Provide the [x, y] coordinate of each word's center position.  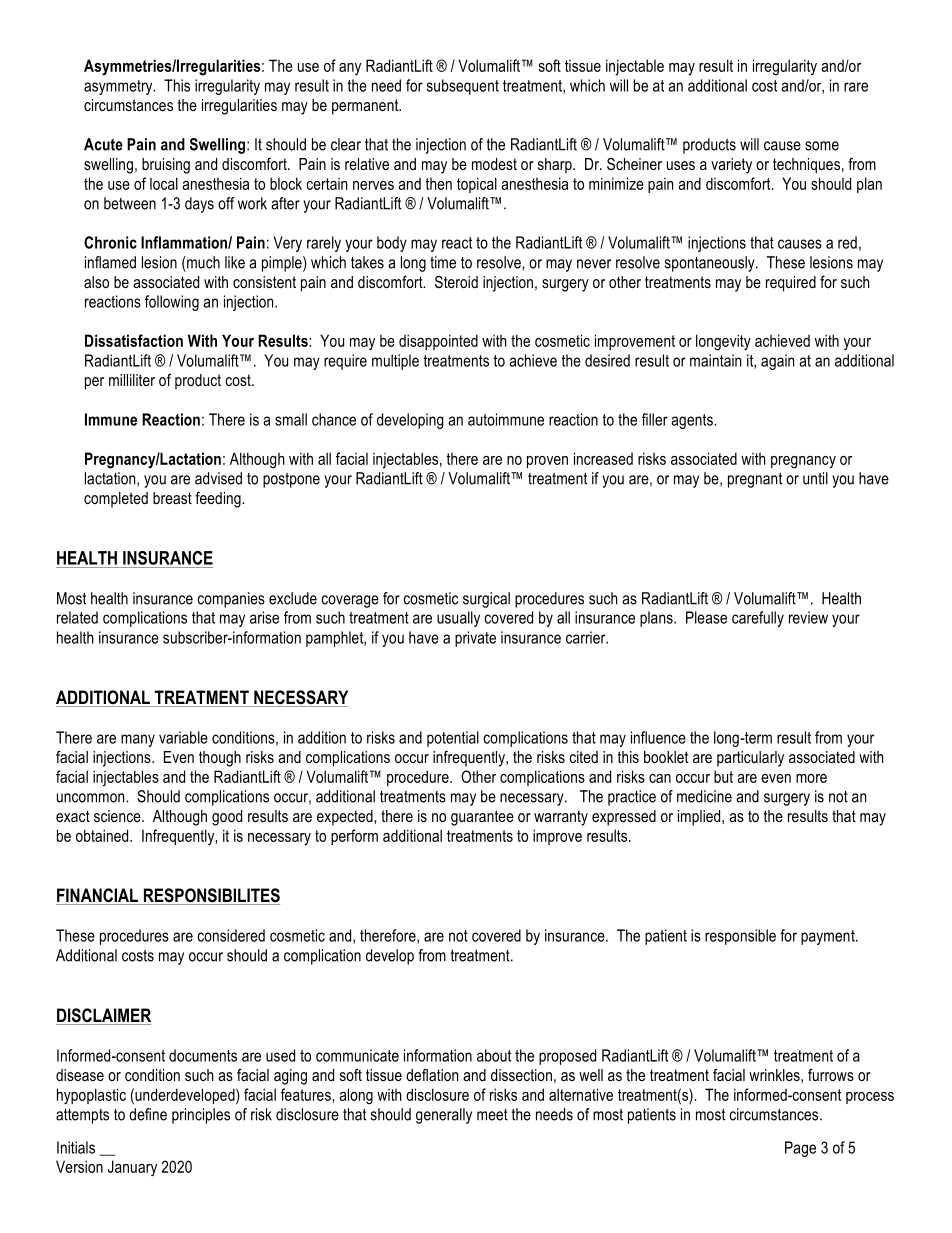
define [148, 1114]
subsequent [463, 87]
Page [800, 1149]
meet [492, 1115]
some [822, 146]
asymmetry [119, 87]
